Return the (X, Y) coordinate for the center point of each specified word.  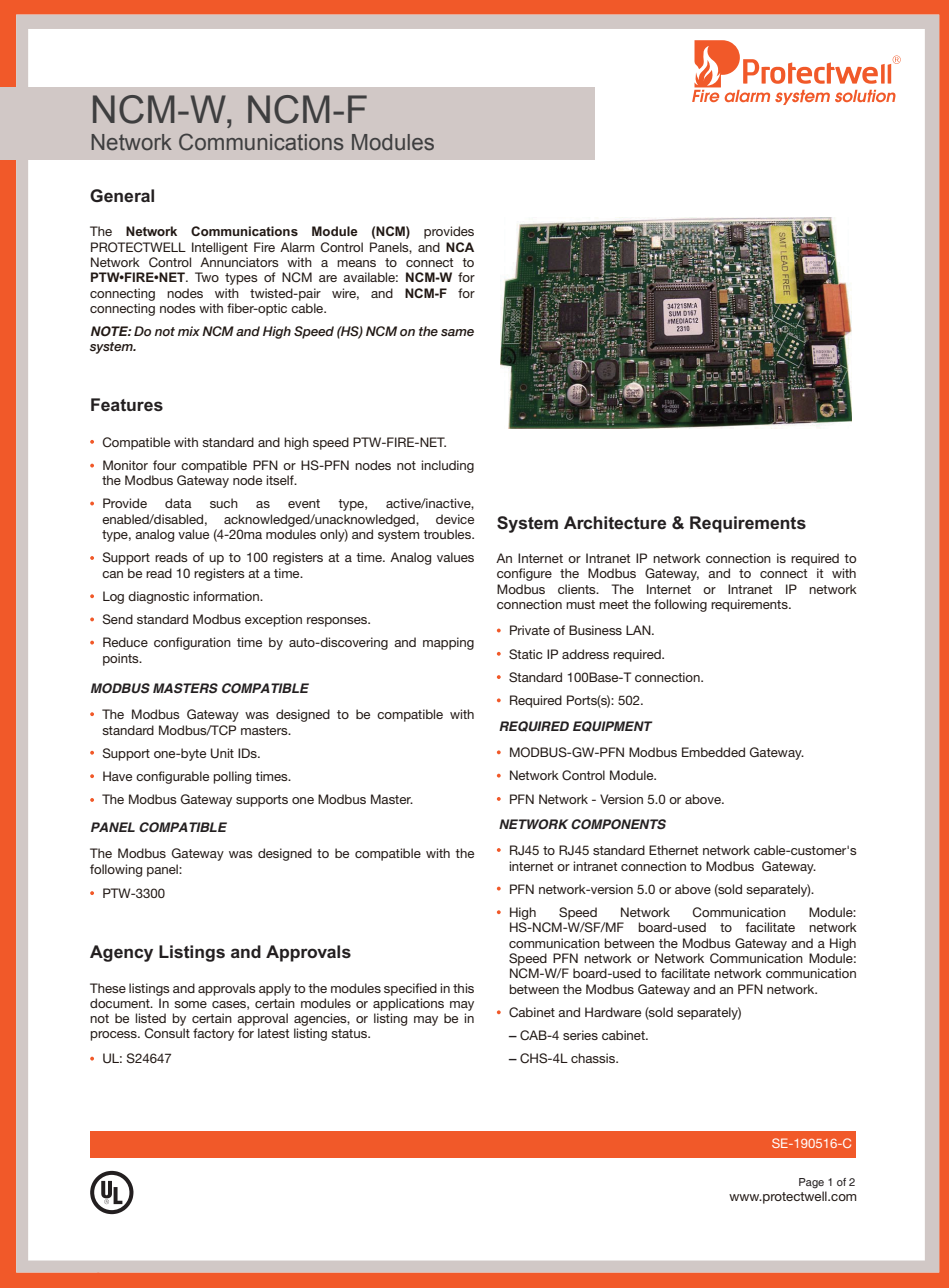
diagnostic (158, 597)
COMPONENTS (618, 824)
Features (127, 404)
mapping (448, 643)
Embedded (713, 752)
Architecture (615, 522)
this (463, 988)
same (457, 332)
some (190, 1004)
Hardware (613, 1012)
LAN (639, 630)
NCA (460, 247)
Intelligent (220, 248)
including (447, 466)
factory (213, 1034)
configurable (172, 777)
